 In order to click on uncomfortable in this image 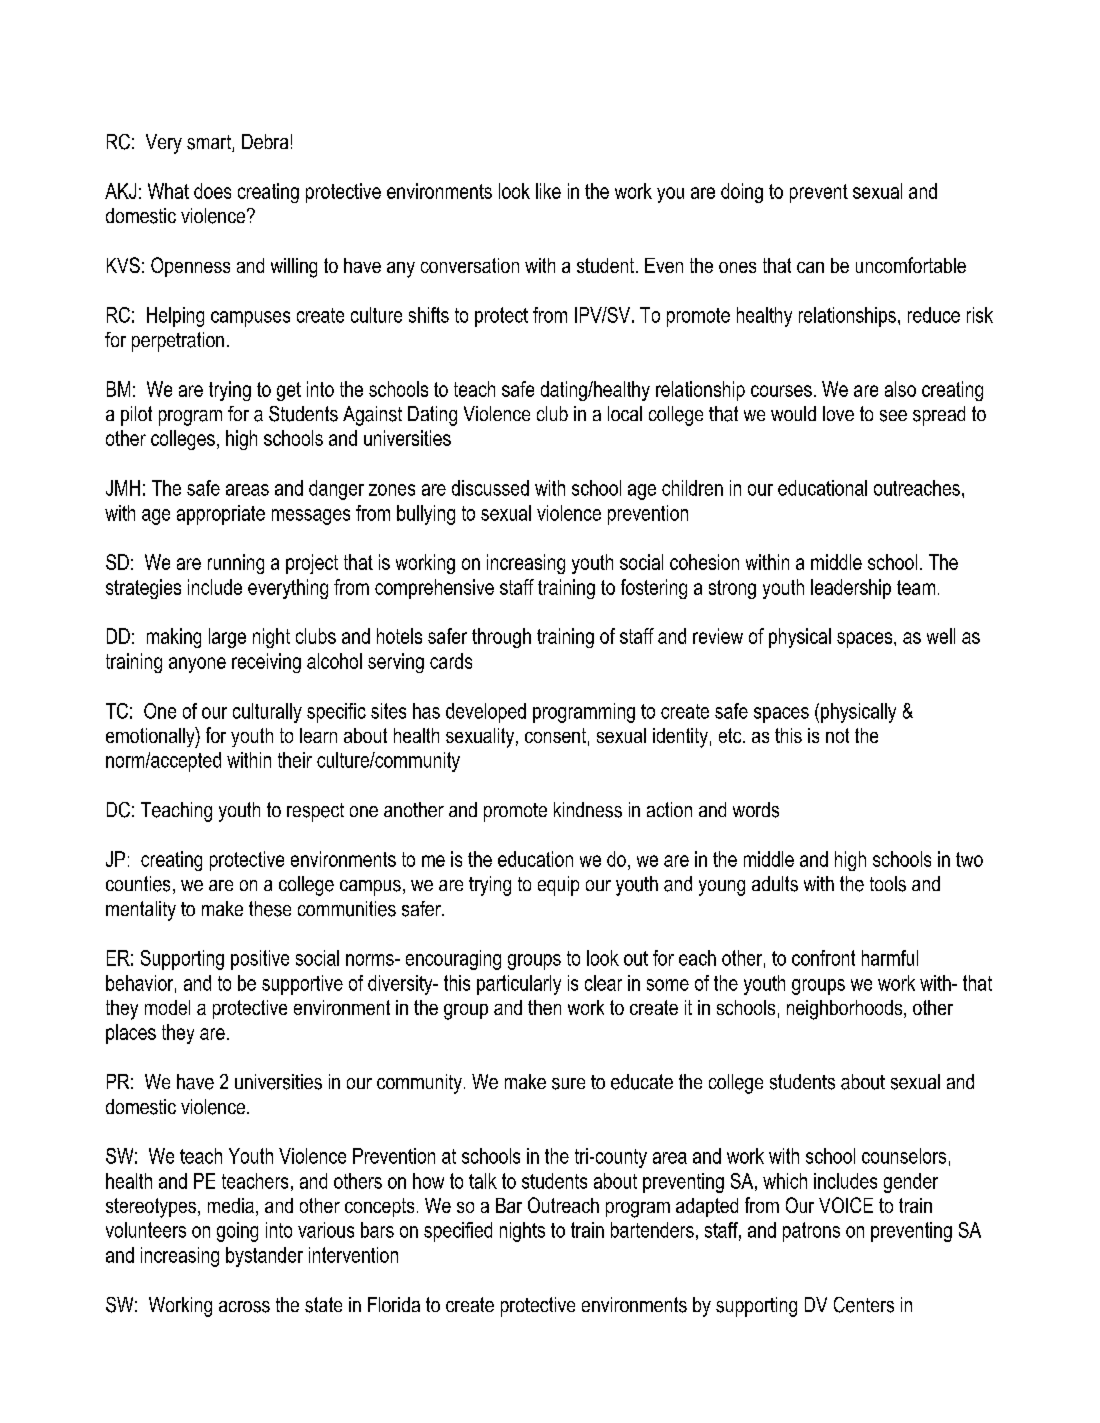, I will do `click(911, 265)`.
